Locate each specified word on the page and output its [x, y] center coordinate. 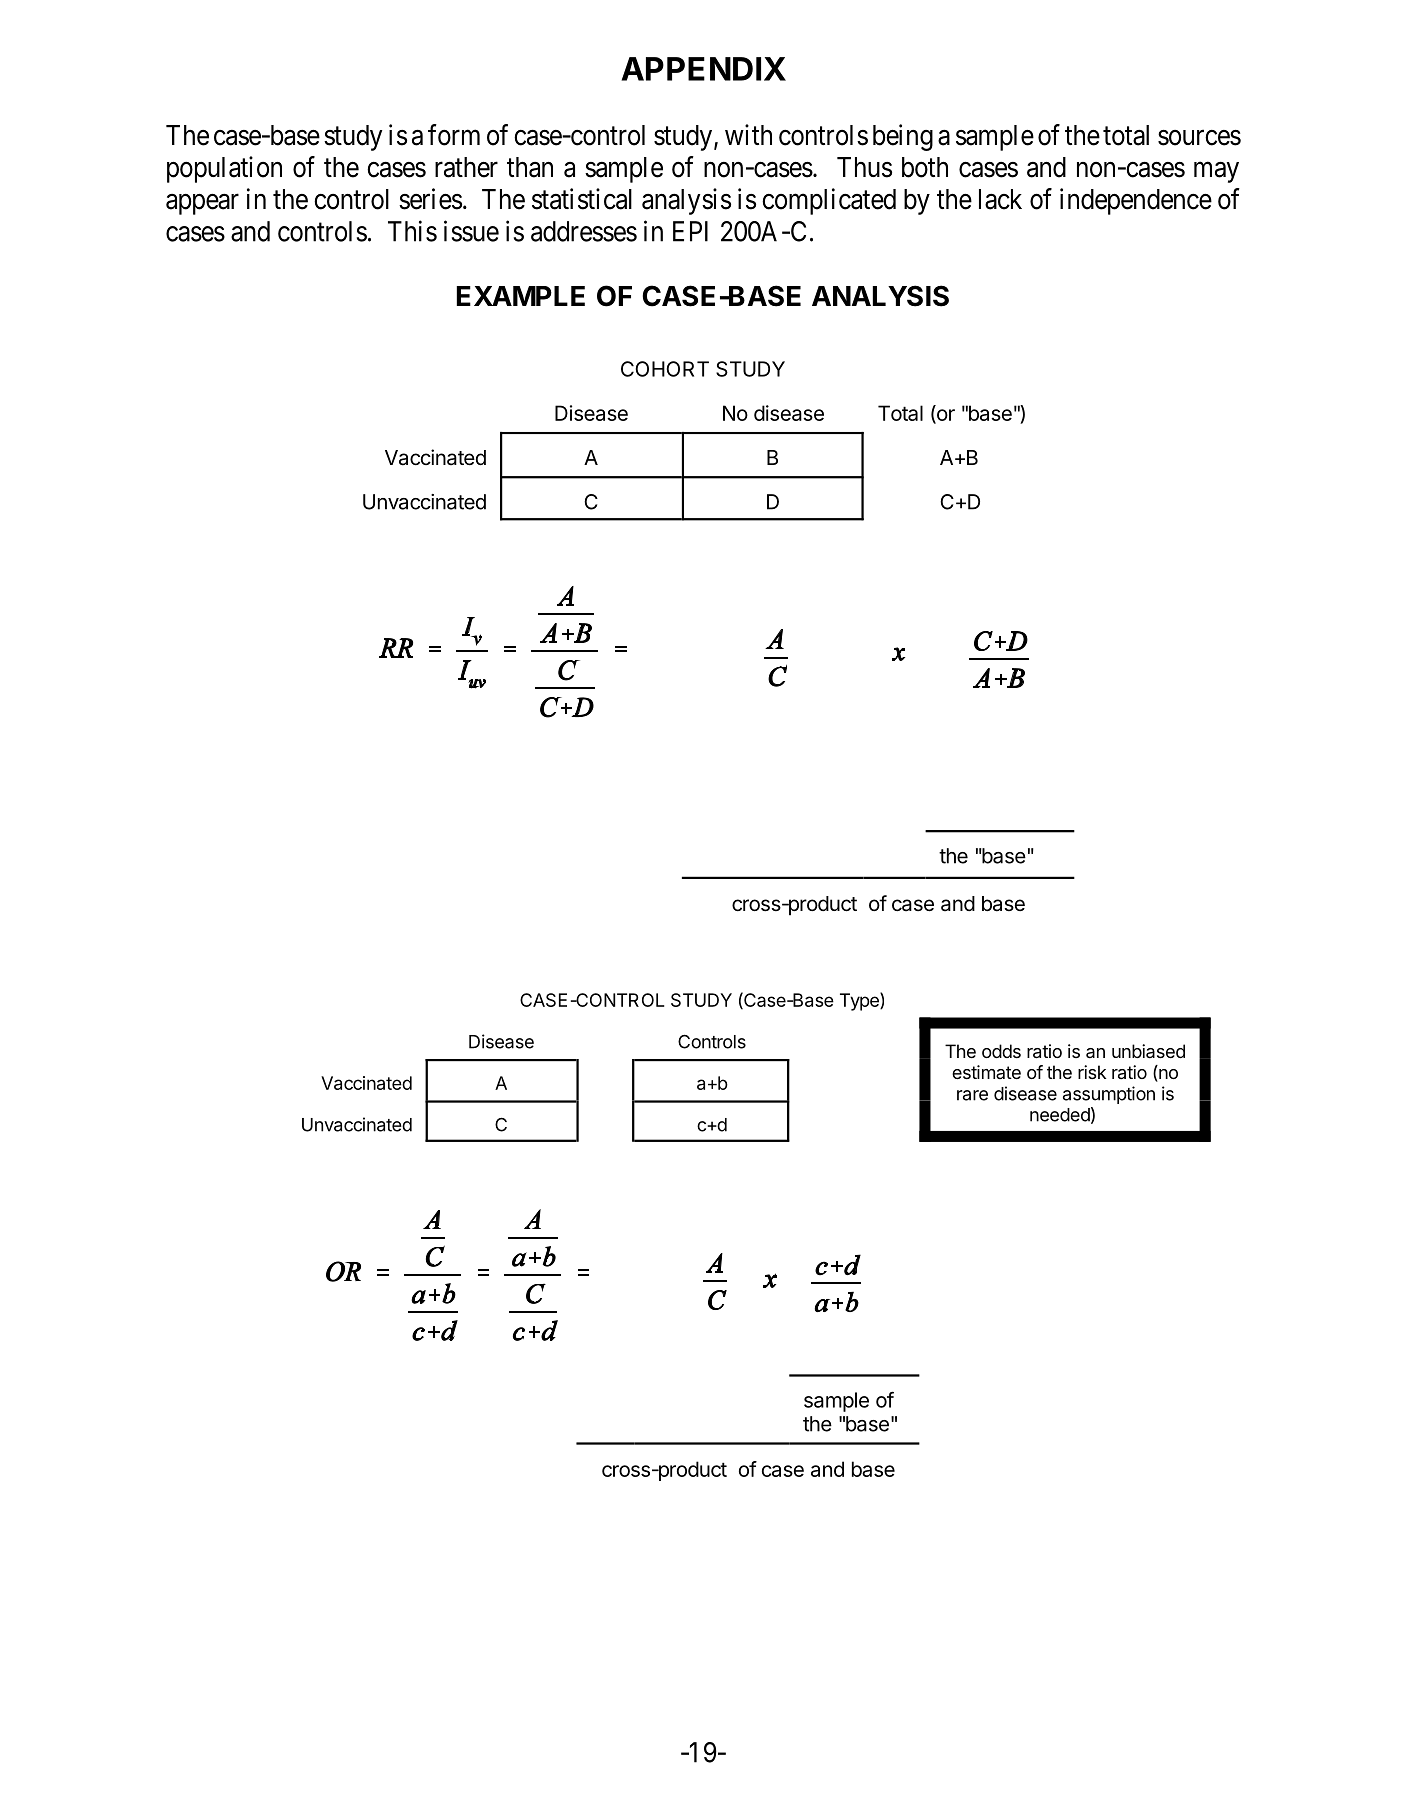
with [748, 134]
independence [1136, 201]
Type [860, 1001]
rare [972, 1095]
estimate [986, 1072]
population [224, 169]
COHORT [665, 369]
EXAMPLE [521, 296]
